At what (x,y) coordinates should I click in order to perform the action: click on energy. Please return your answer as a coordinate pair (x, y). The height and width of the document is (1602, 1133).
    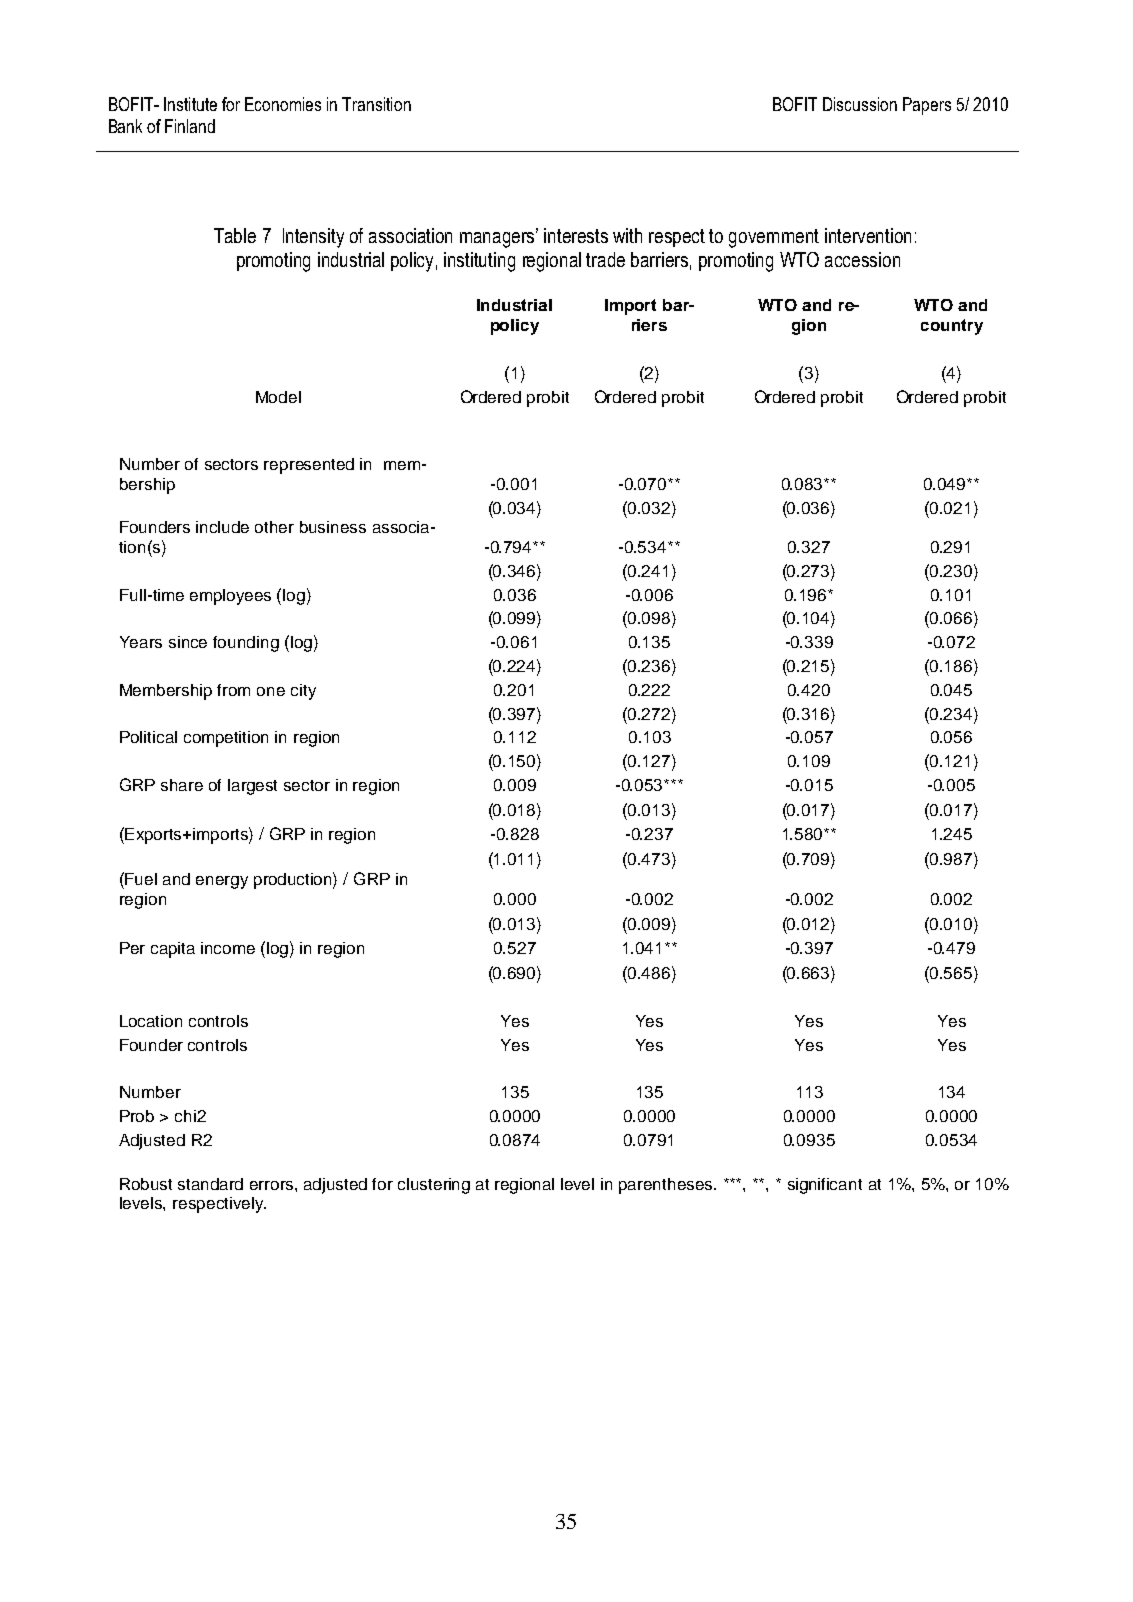
    Looking at the image, I should click on (222, 882).
